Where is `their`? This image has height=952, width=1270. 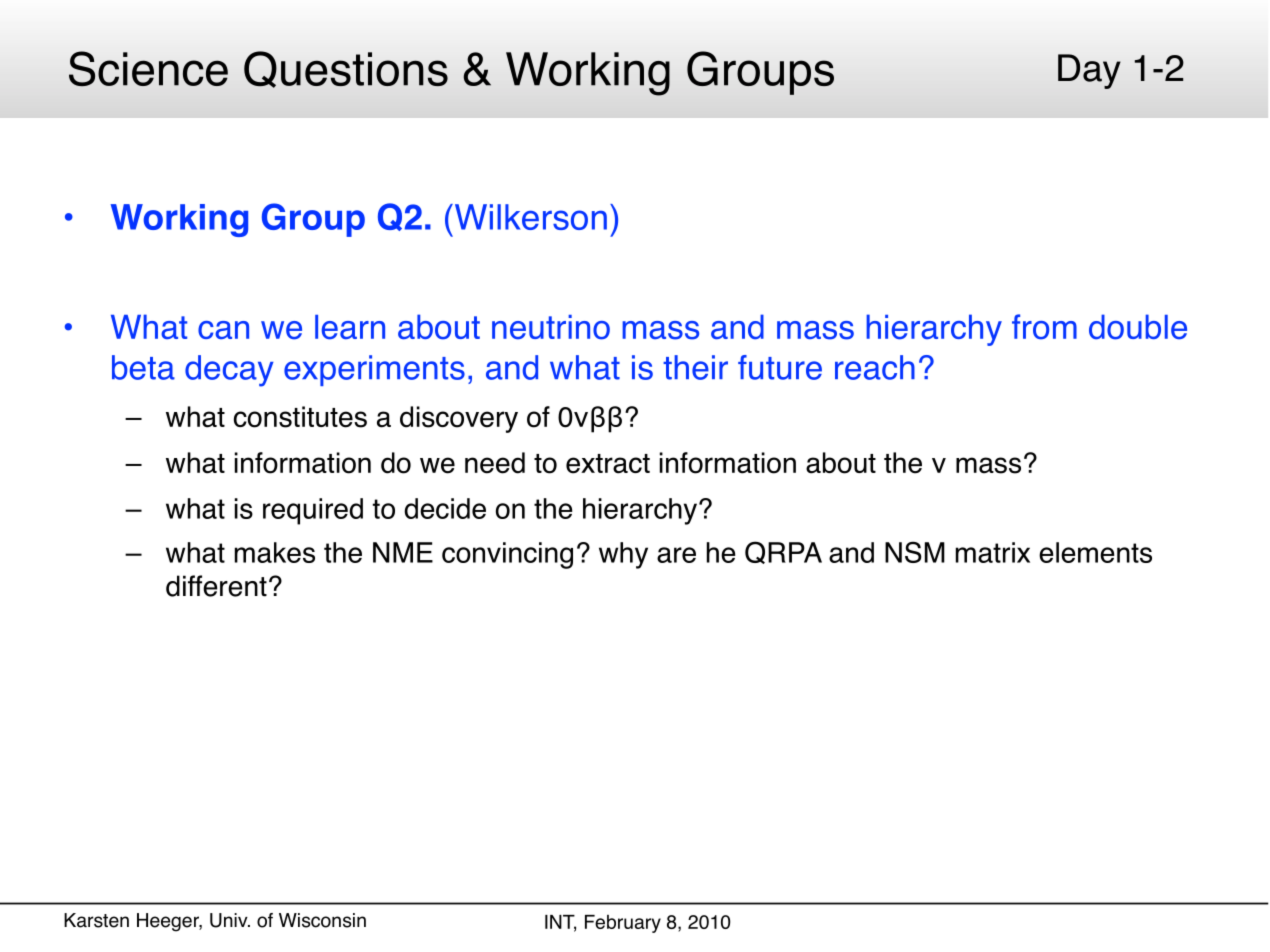
their is located at coordinates (695, 367).
